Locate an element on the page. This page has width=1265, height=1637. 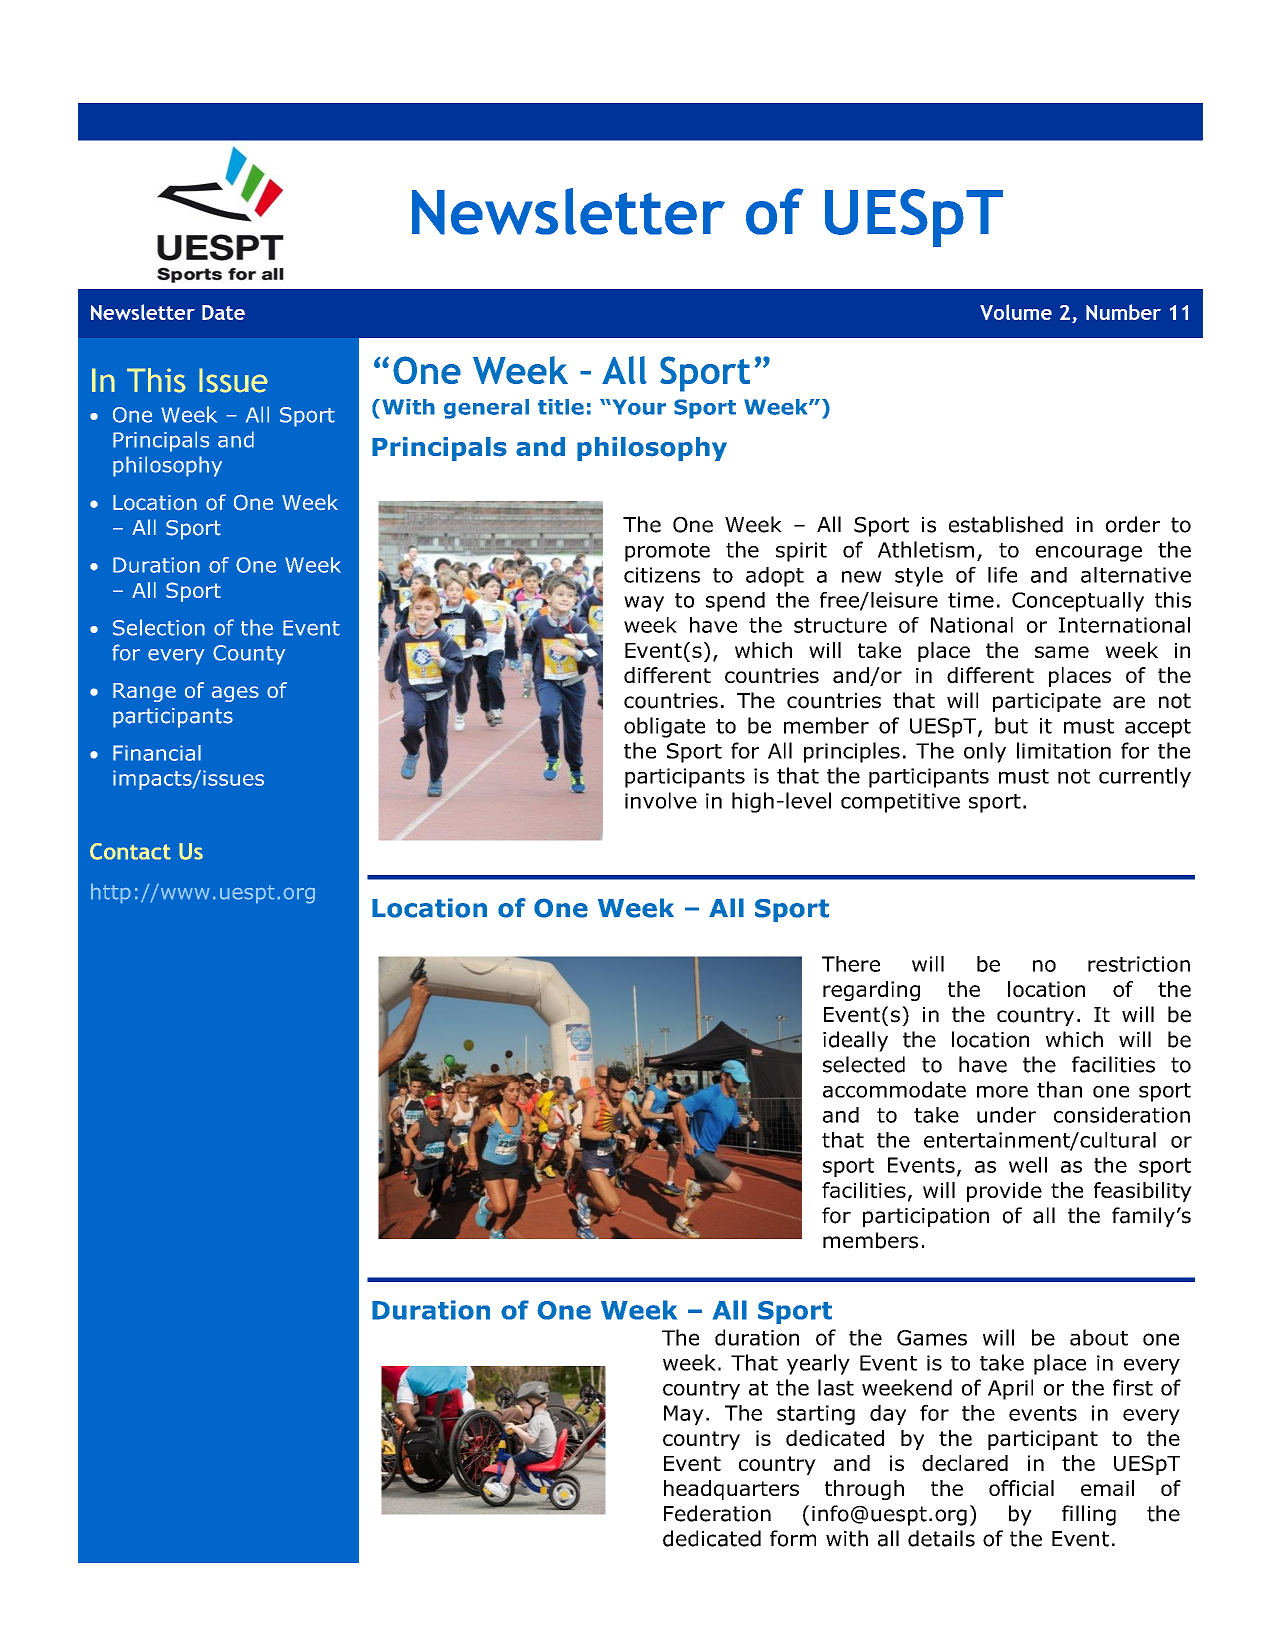
same is located at coordinates (1062, 652).
